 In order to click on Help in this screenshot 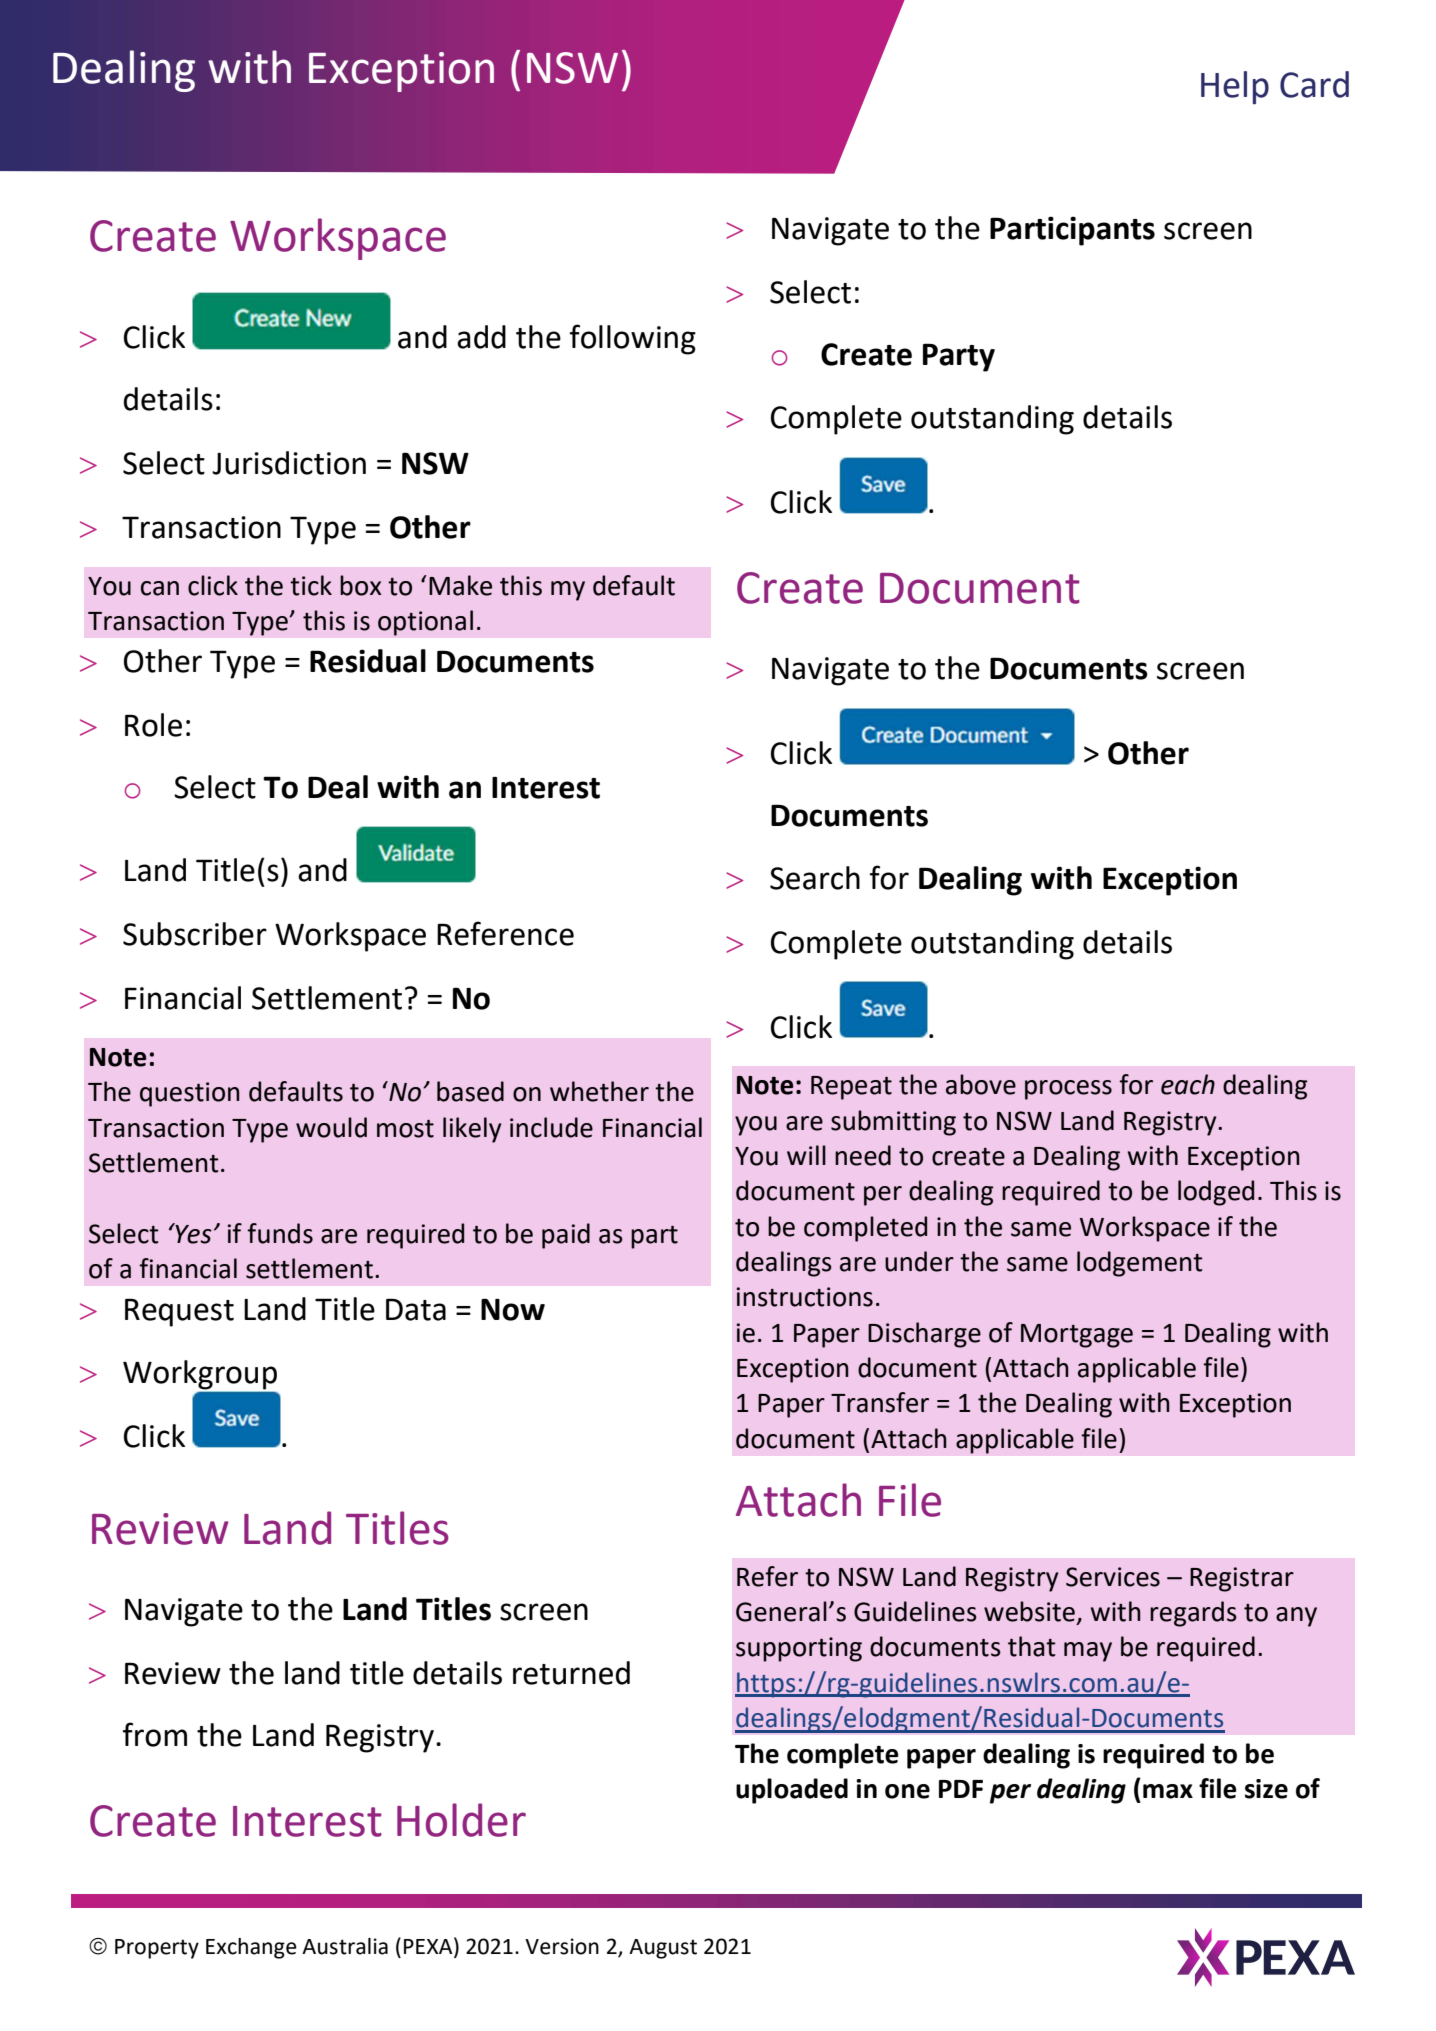, I will do `click(1235, 87)`.
